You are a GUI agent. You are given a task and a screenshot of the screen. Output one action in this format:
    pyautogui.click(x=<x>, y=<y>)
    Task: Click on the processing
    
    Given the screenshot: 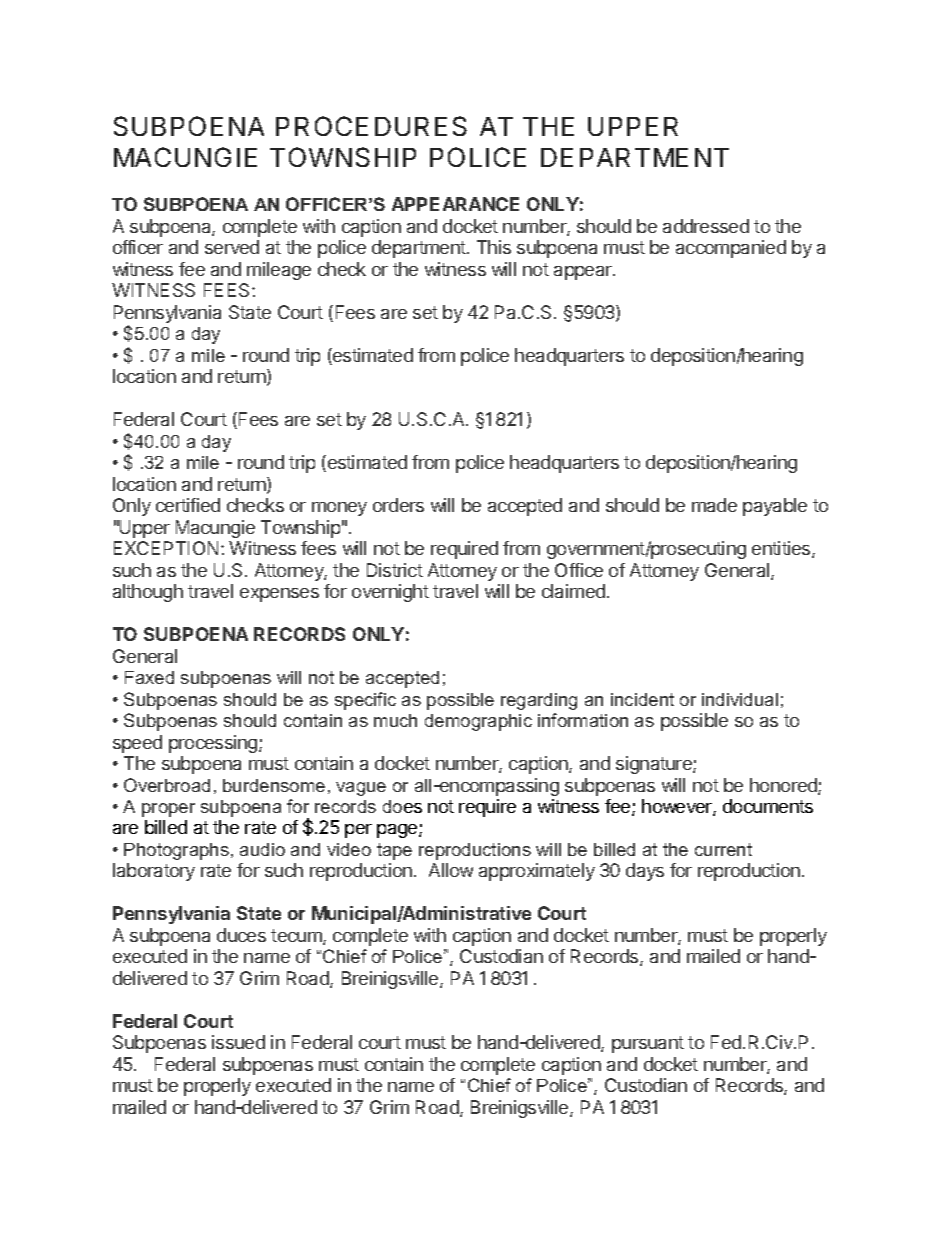 What is the action you would take?
    pyautogui.click(x=214, y=744)
